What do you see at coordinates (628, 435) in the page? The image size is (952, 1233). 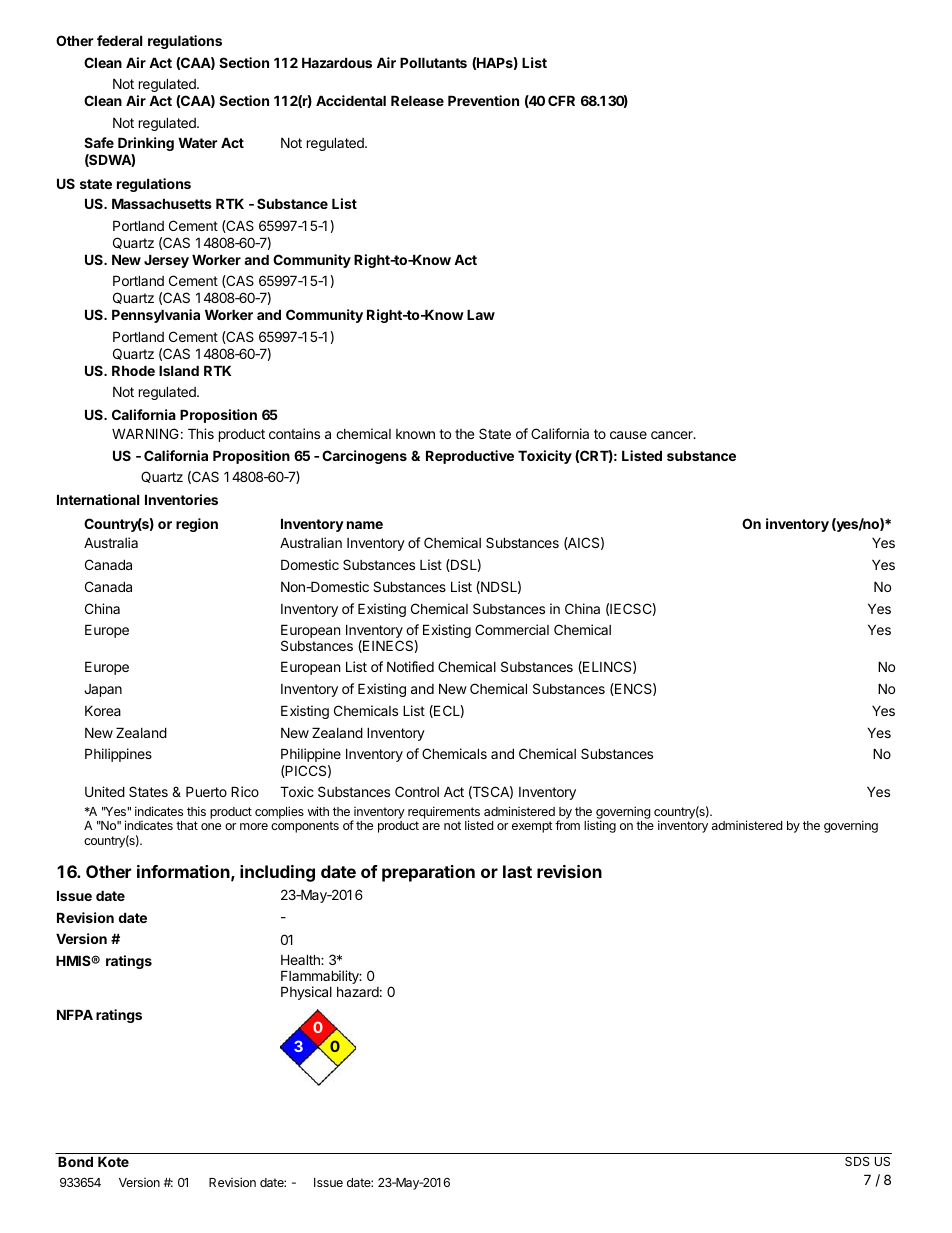 I see `cause` at bounding box center [628, 435].
